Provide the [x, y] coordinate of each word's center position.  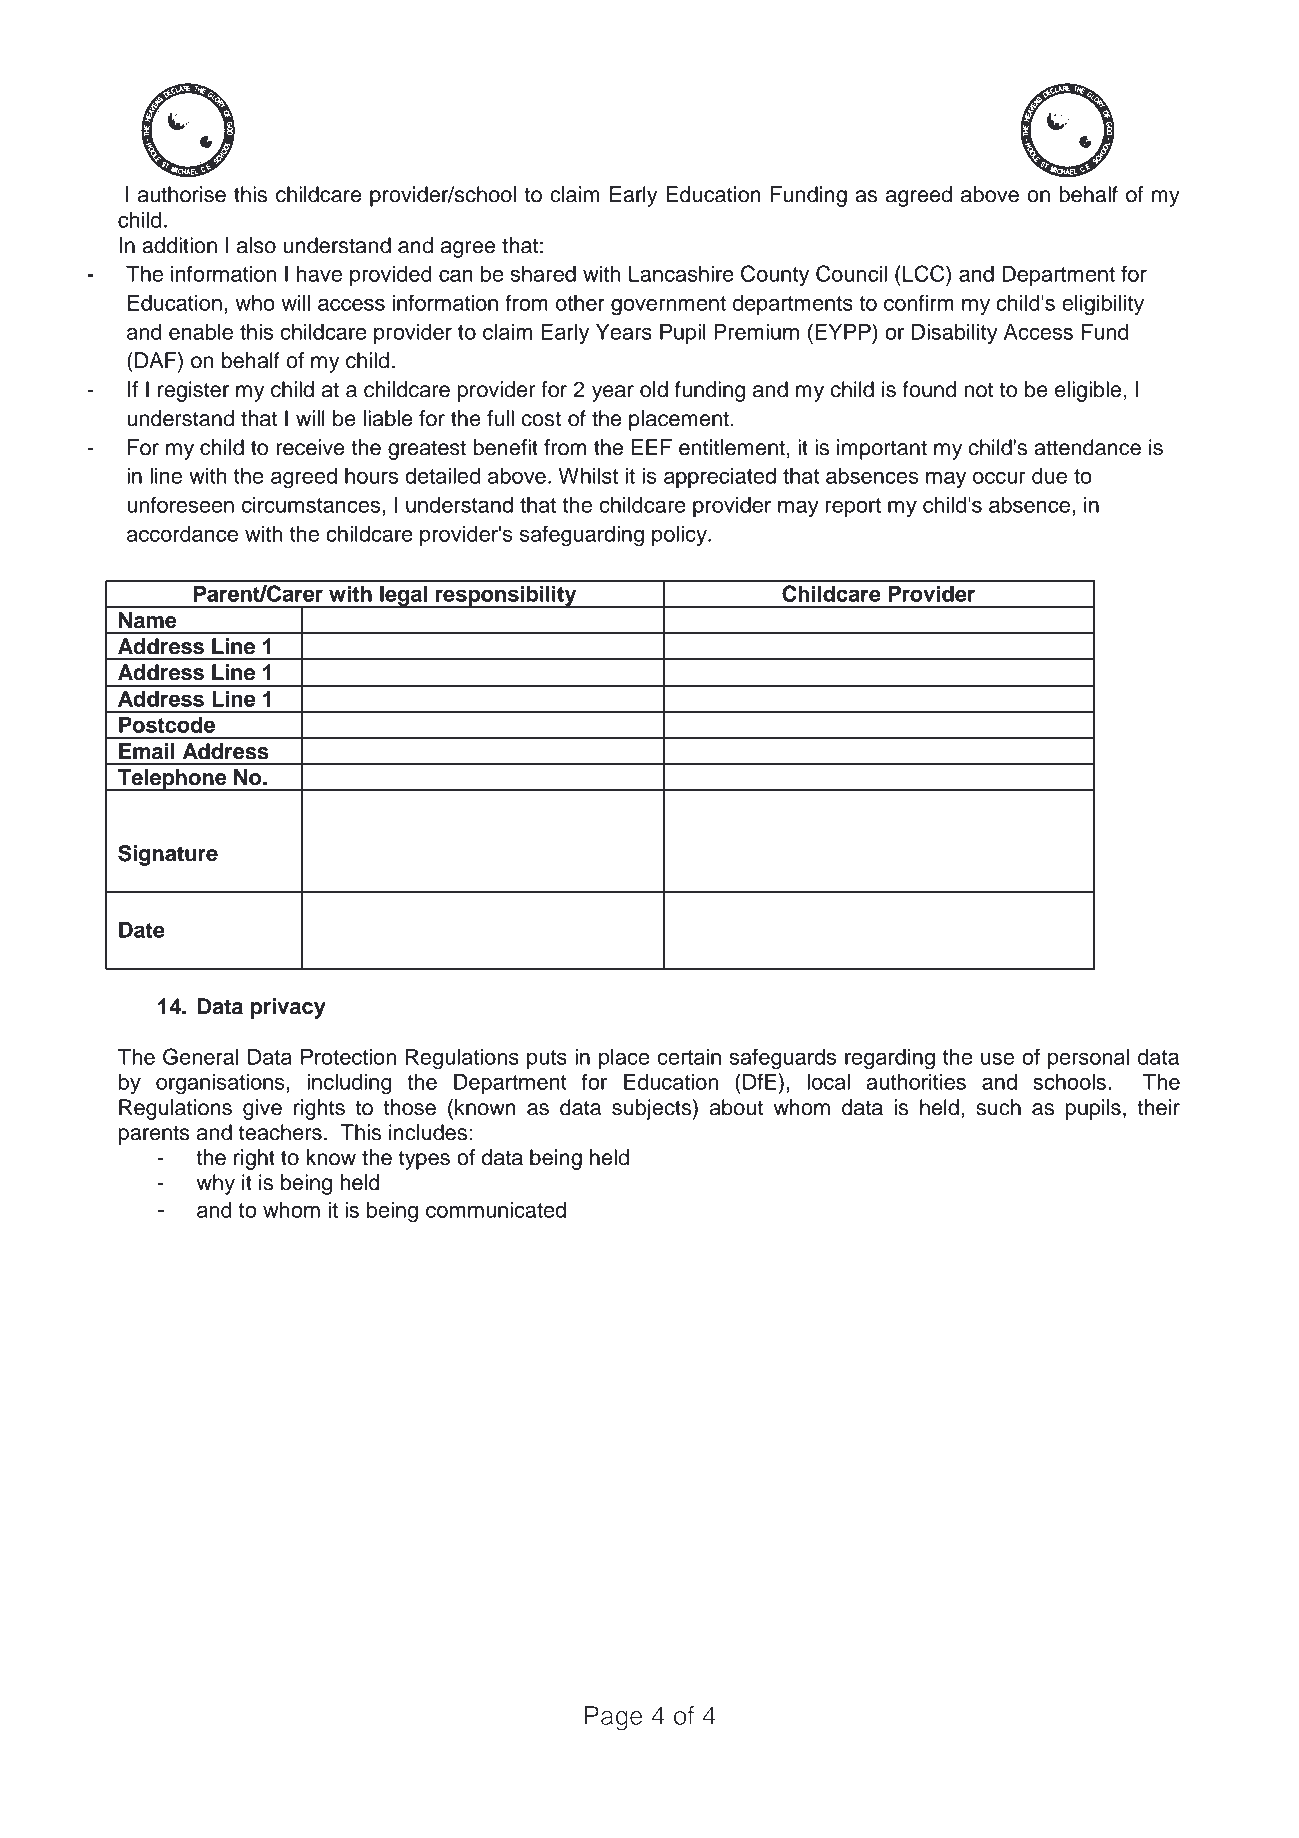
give [262, 1109]
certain [689, 1057]
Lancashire [681, 274]
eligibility [1103, 305]
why [216, 1184]
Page [614, 1718]
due [1049, 476]
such [998, 1107]
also [256, 245]
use [997, 1058]
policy [680, 536]
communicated [496, 1210]
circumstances [312, 505]
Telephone [172, 780]
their [1158, 1107]
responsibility [506, 596]
